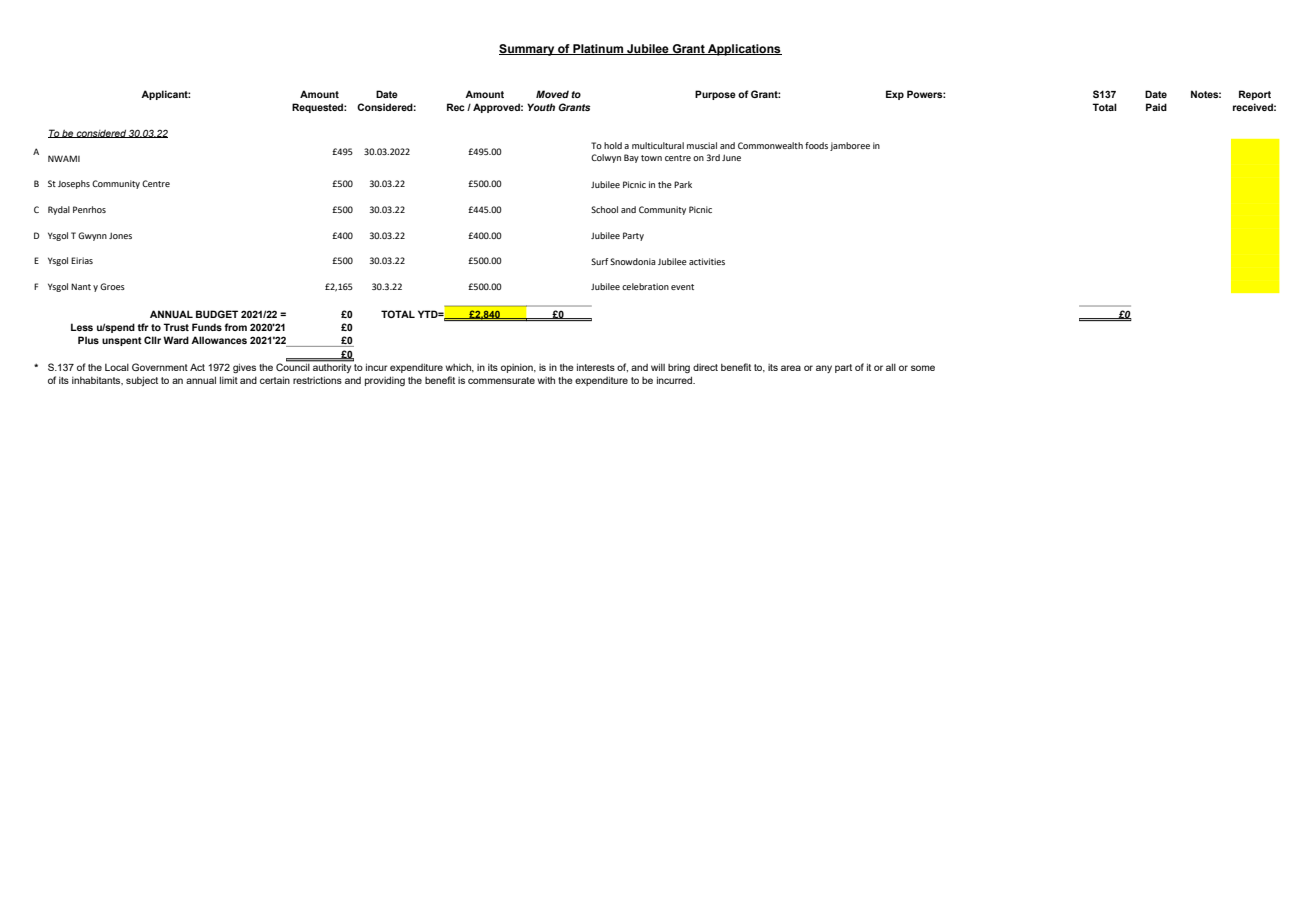 Image resolution: width=1307 pixels, height=924 pixels. I want to click on activities, so click(707, 261).
